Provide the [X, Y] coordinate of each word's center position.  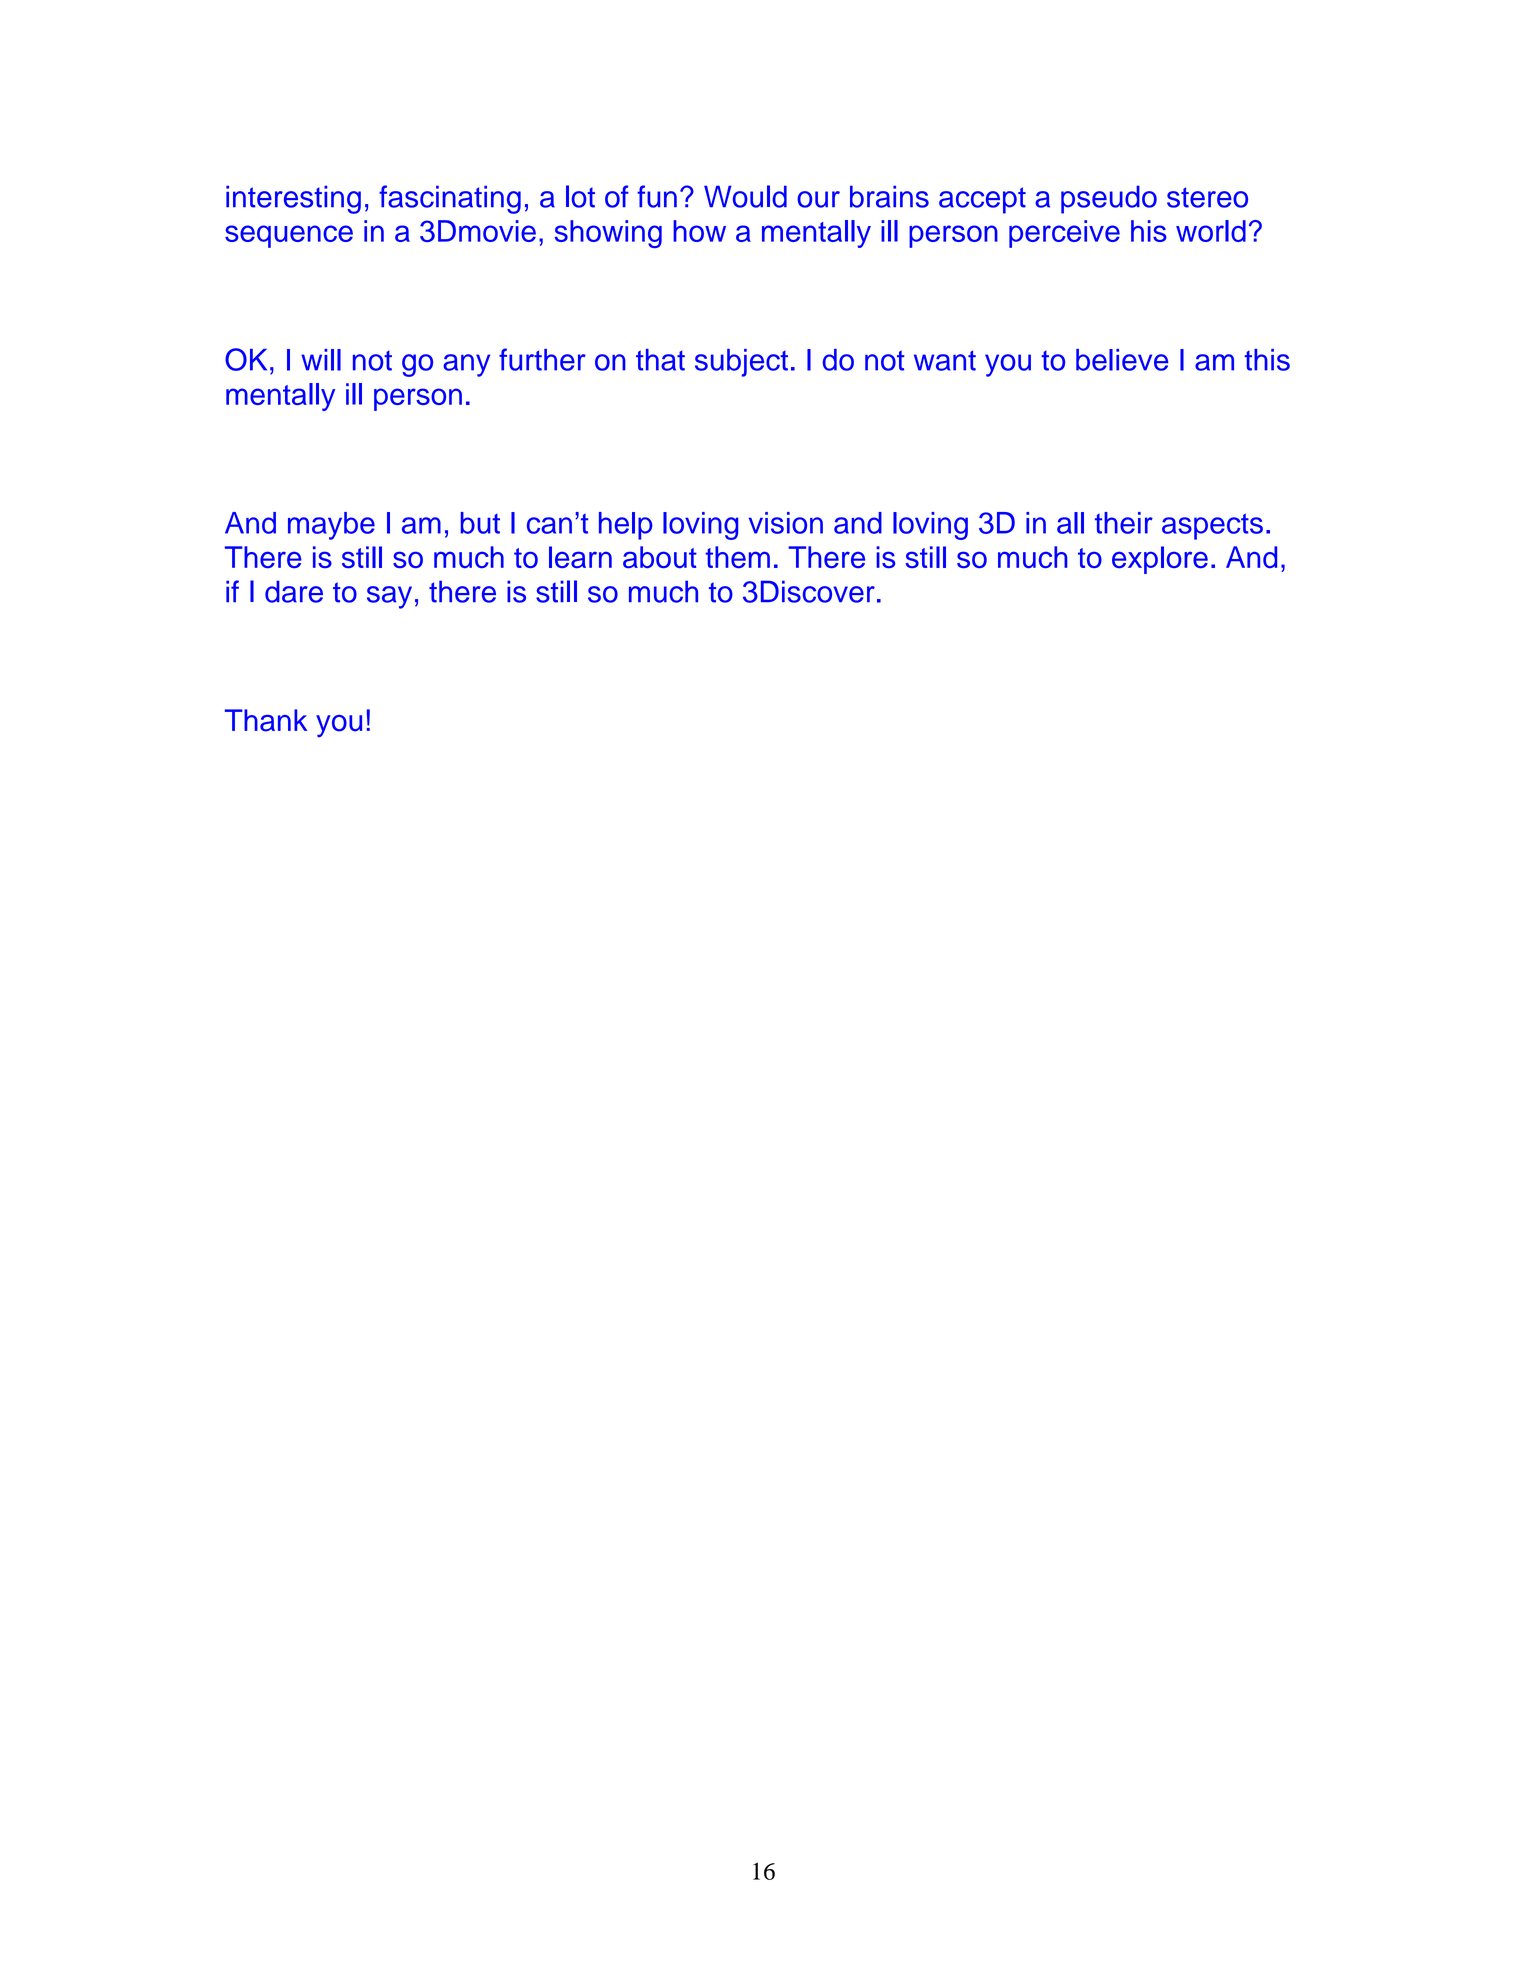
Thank [266, 720]
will [321, 360]
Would [745, 196]
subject [741, 363]
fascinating [450, 199]
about [660, 557]
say [389, 597]
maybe [331, 526]
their [1124, 523]
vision [786, 523]
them [737, 557]
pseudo [1109, 199]
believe [1122, 360]
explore [1160, 560]
